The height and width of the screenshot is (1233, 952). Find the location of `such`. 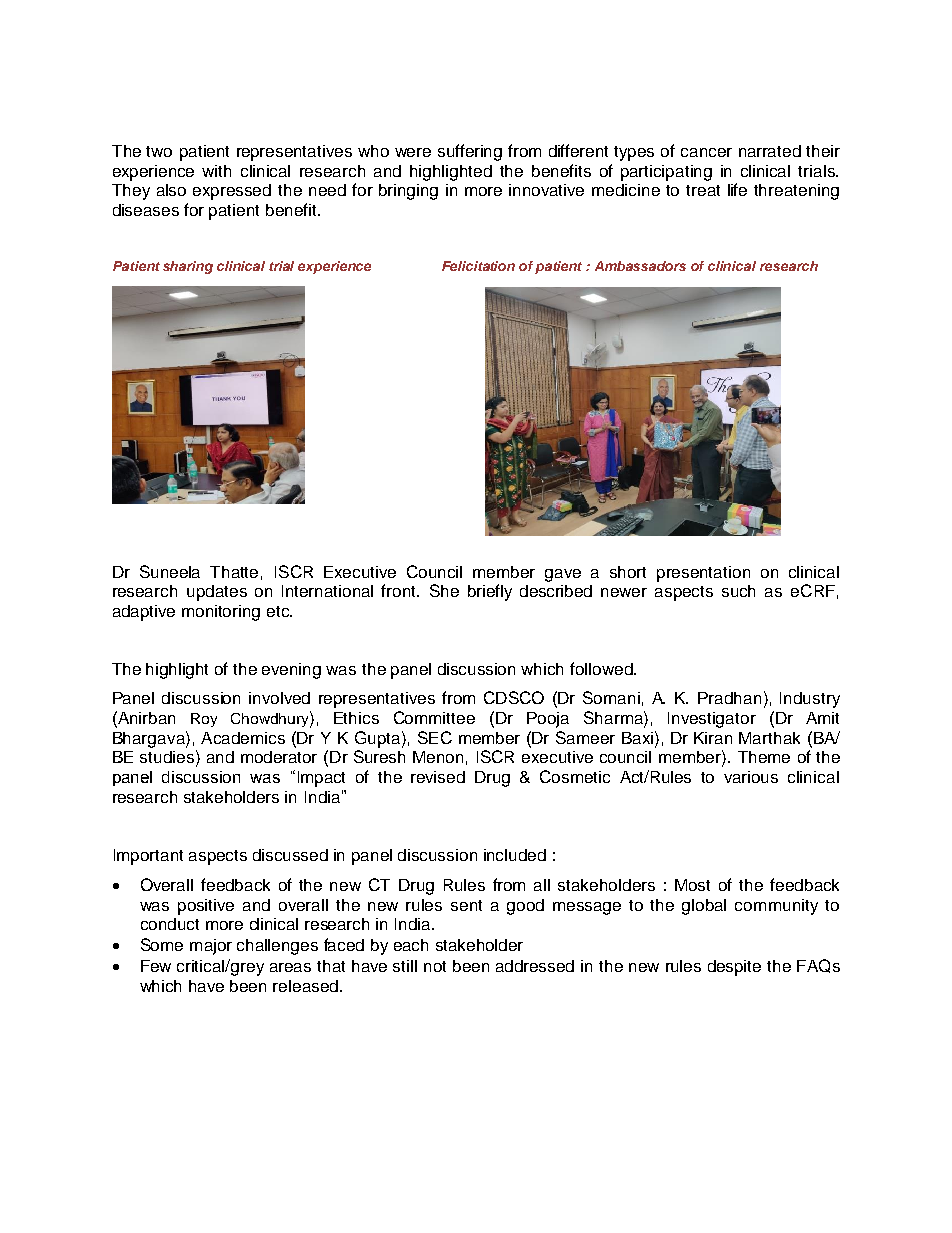

such is located at coordinates (738, 591).
